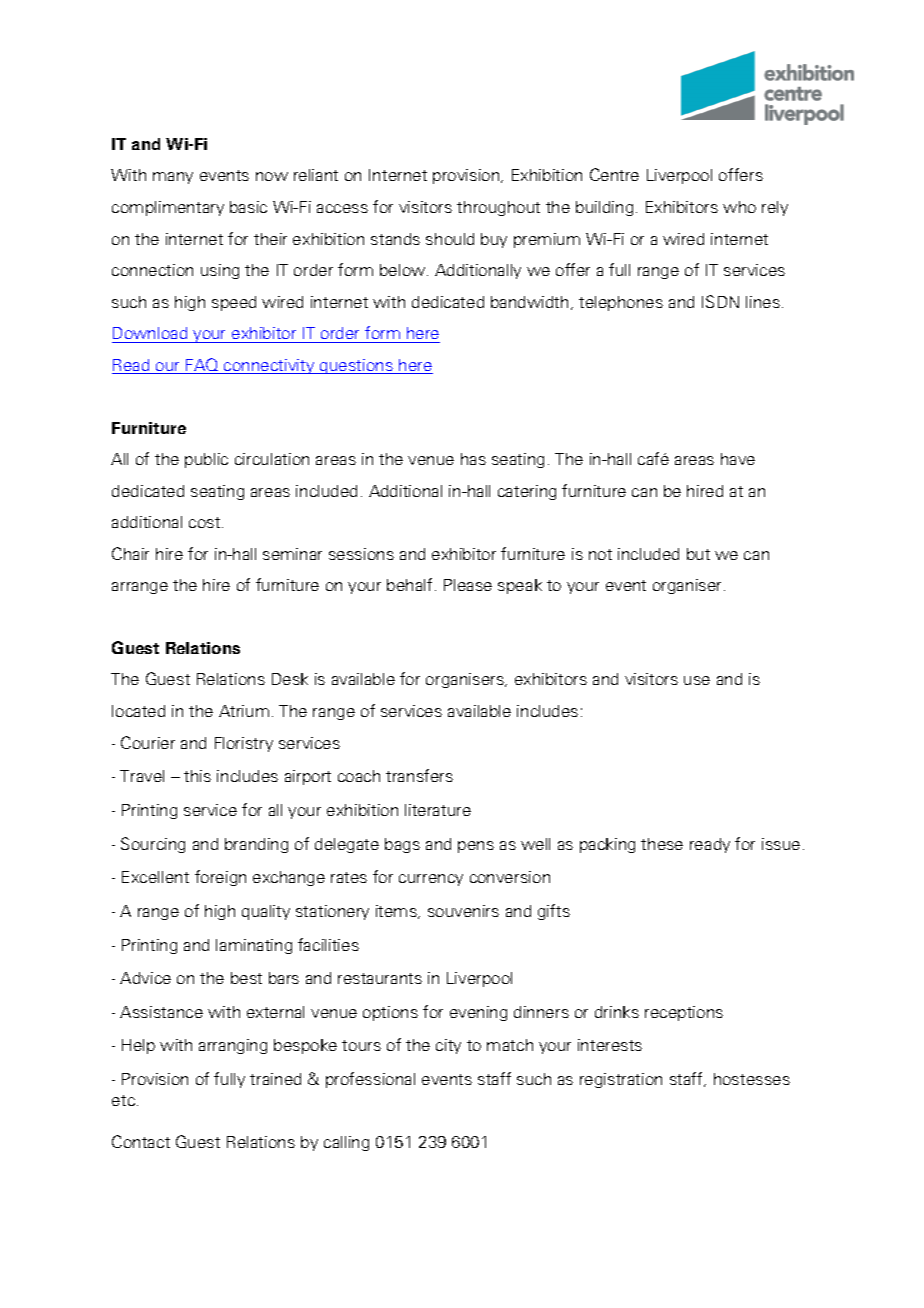 Image resolution: width=924 pixels, height=1308 pixels. Describe the element at coordinates (168, 208) in the page. I see `complimentary` at that location.
